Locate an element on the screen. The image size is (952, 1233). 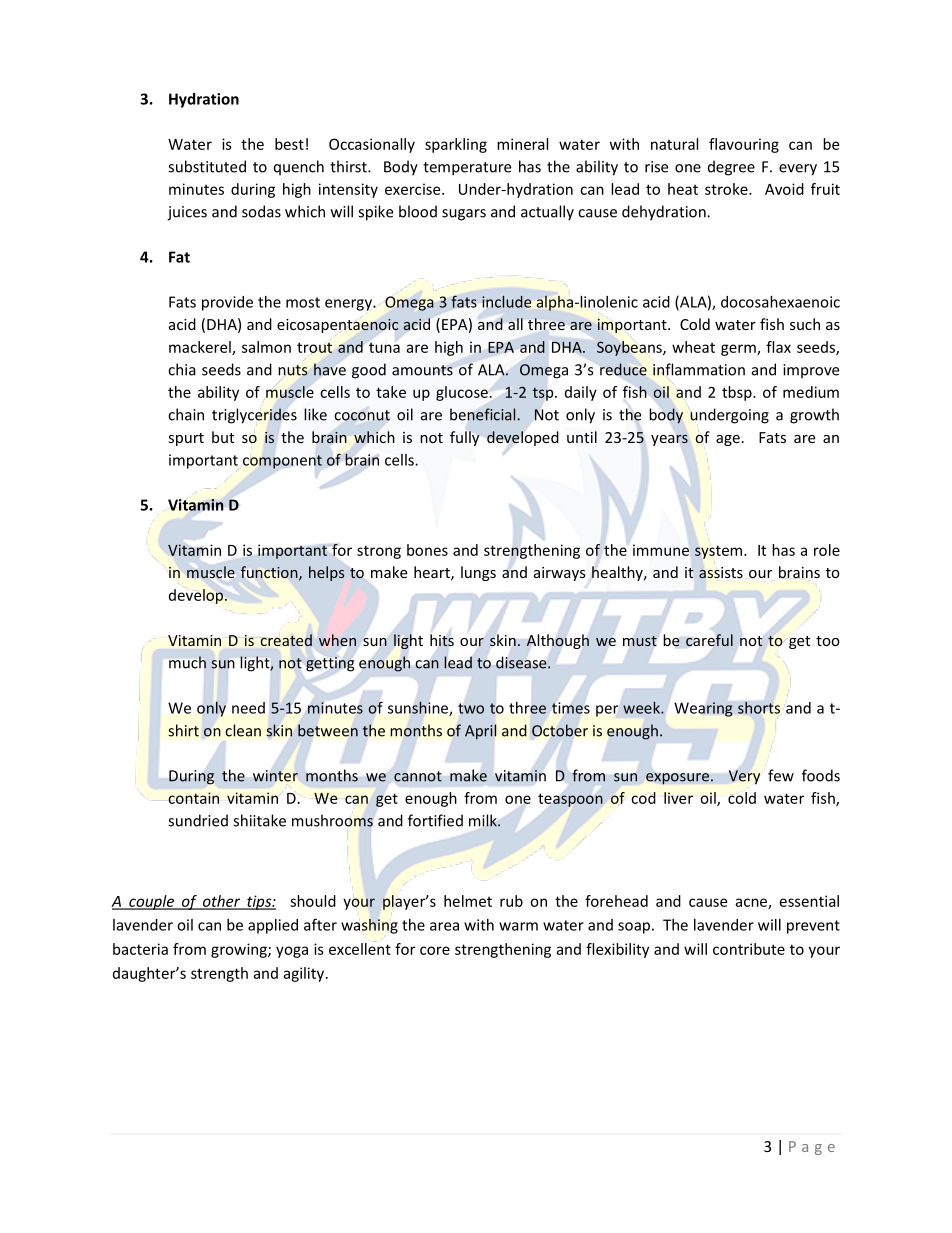
temperature is located at coordinates (467, 169).
